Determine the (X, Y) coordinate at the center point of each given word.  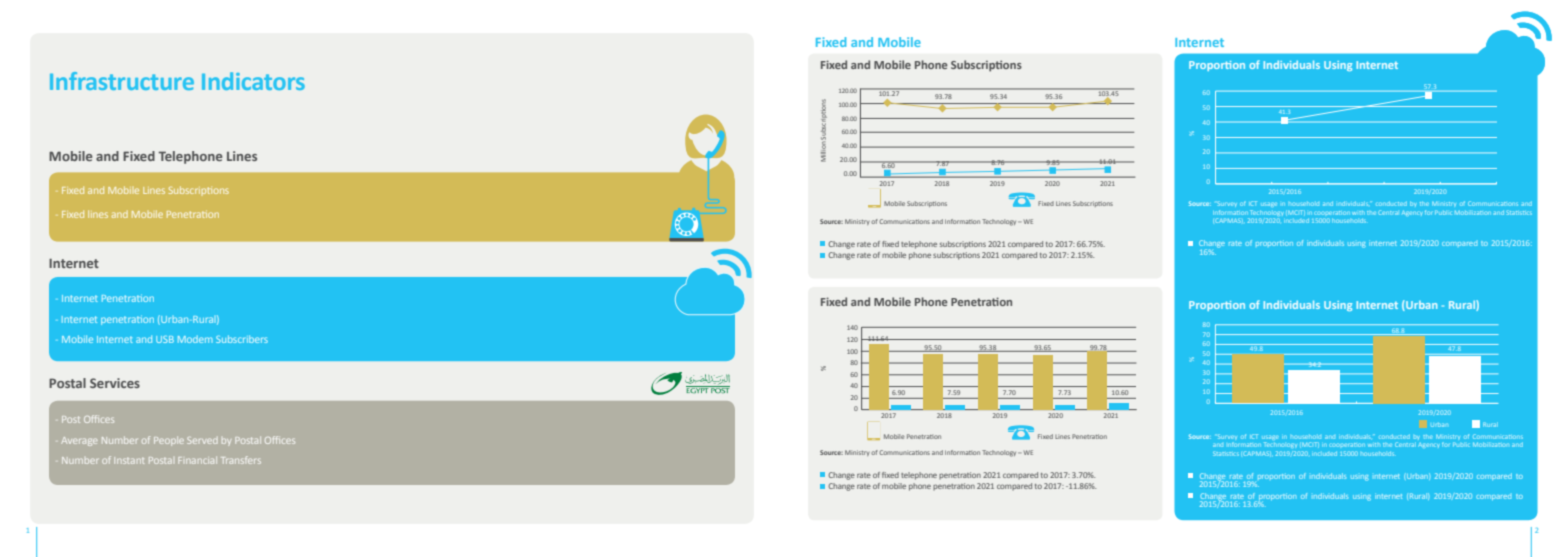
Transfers (241, 460)
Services (115, 383)
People (169, 441)
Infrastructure (122, 81)
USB (165, 339)
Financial (197, 460)
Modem (195, 339)
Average (79, 441)
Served (202, 440)
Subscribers (242, 339)
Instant (129, 460)
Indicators (253, 81)
